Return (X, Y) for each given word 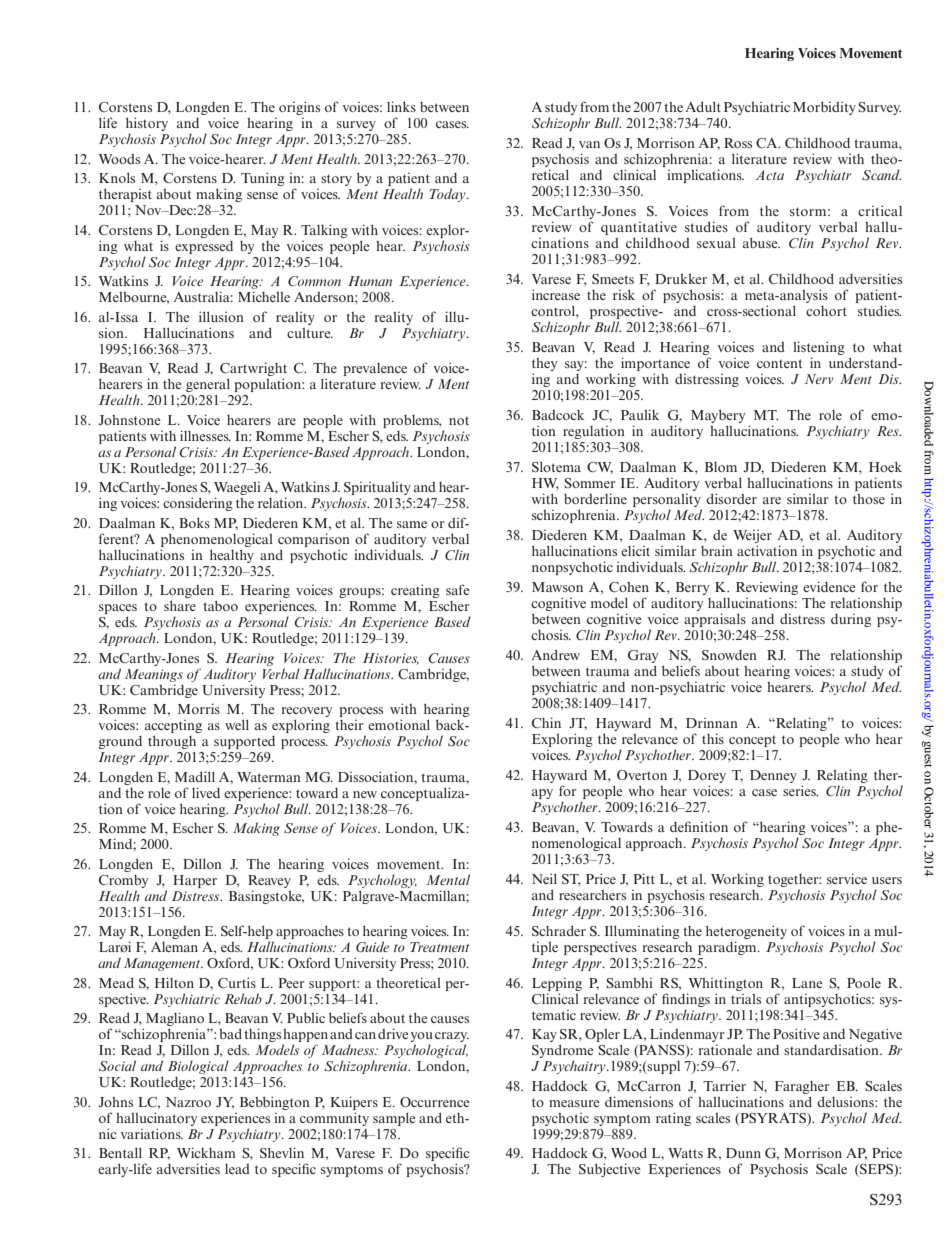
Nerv (819, 379)
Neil (544, 878)
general (208, 385)
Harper (195, 881)
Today (449, 195)
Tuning (263, 179)
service (847, 878)
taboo (220, 606)
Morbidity (824, 108)
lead (237, 1169)
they (544, 366)
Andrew (556, 655)
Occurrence (435, 1102)
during (851, 620)
